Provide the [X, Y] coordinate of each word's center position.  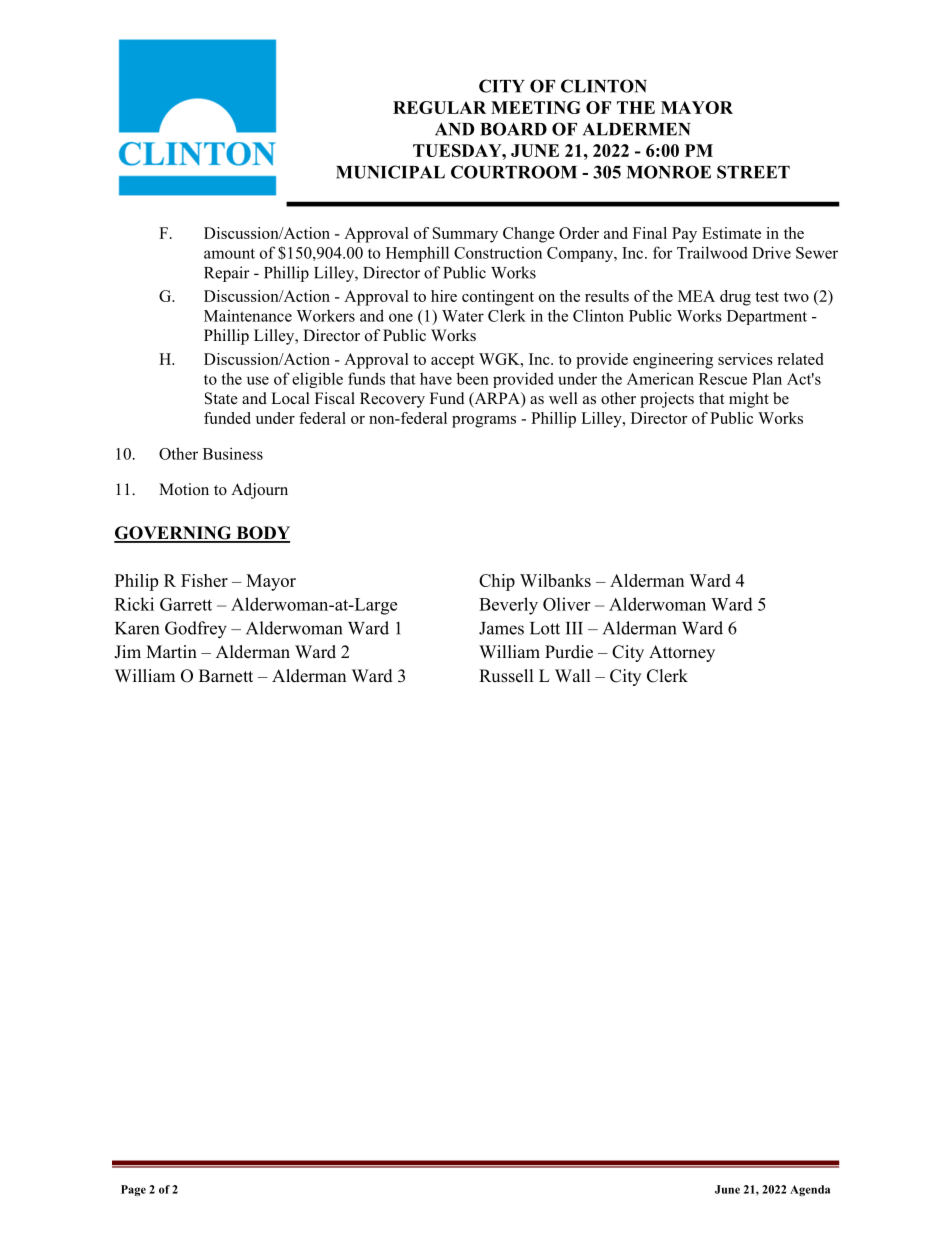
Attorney [682, 653]
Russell [506, 676]
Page [133, 1190]
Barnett [226, 676]
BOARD [513, 129]
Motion [184, 489]
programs [484, 422]
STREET [753, 172]
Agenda [810, 1190]
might [749, 400]
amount [229, 253]
